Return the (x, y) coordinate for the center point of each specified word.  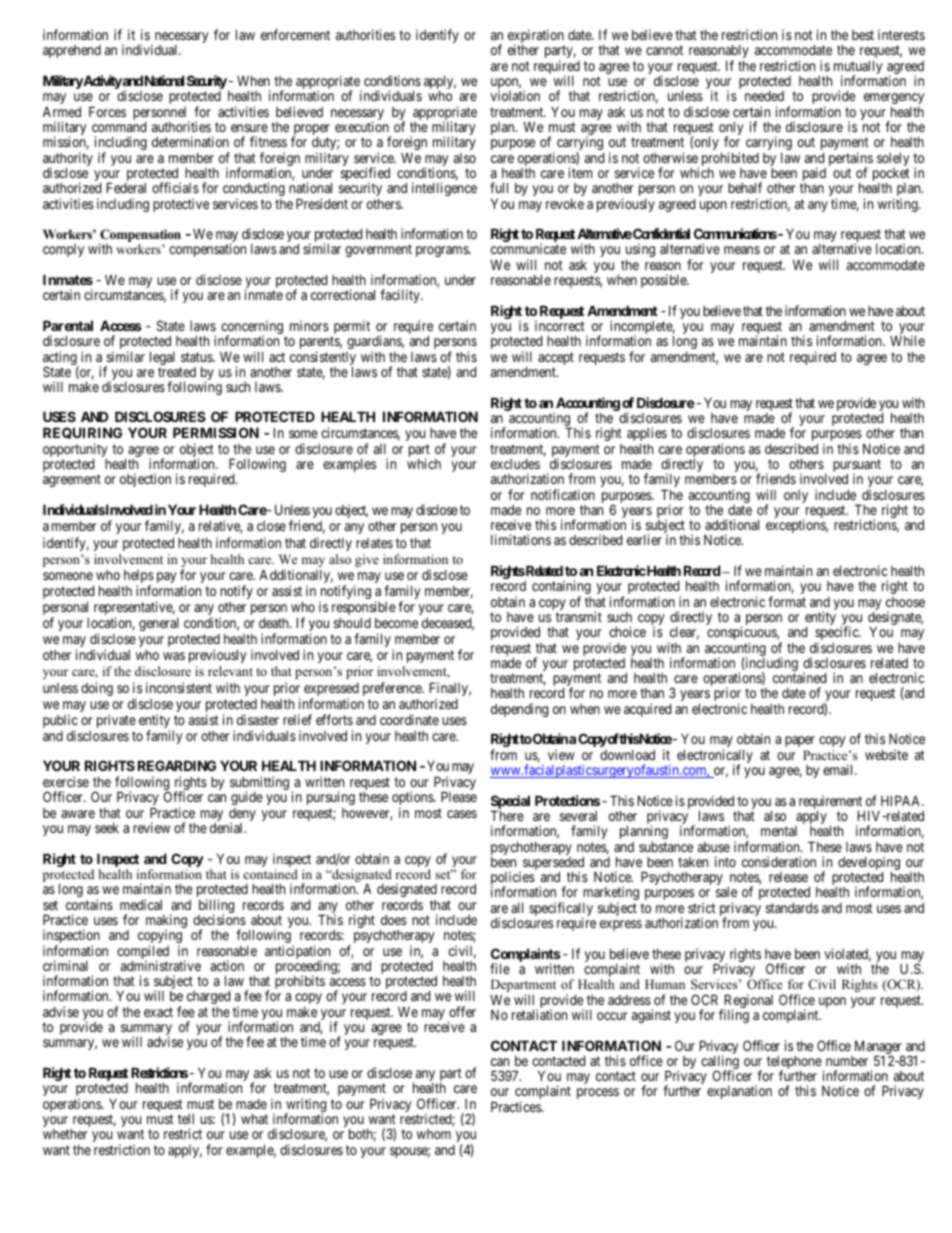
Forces (107, 111)
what (254, 1118)
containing (561, 588)
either (523, 49)
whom (434, 1134)
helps (139, 578)
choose (905, 602)
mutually (858, 68)
